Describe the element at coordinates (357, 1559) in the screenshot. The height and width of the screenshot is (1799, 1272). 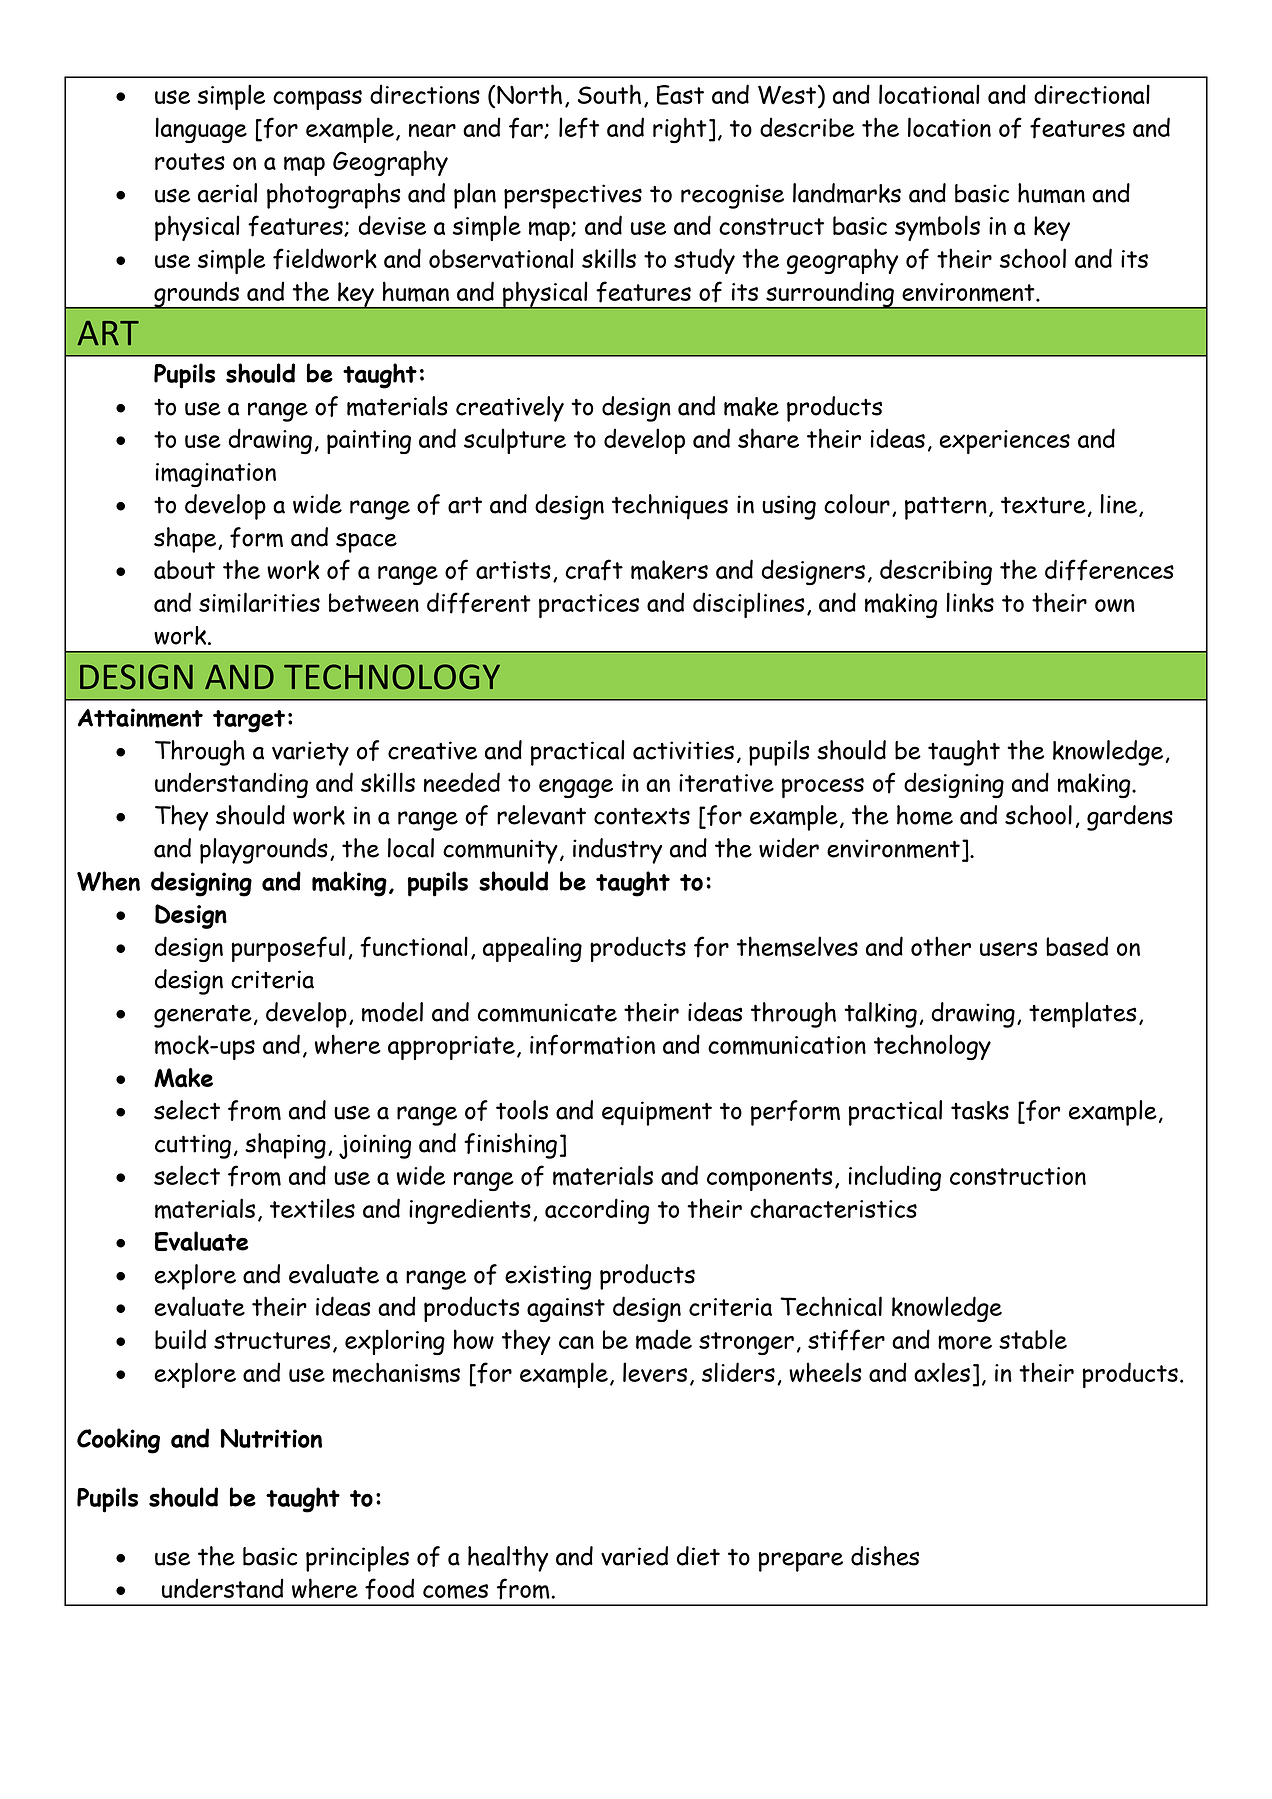
I see `principles` at that location.
